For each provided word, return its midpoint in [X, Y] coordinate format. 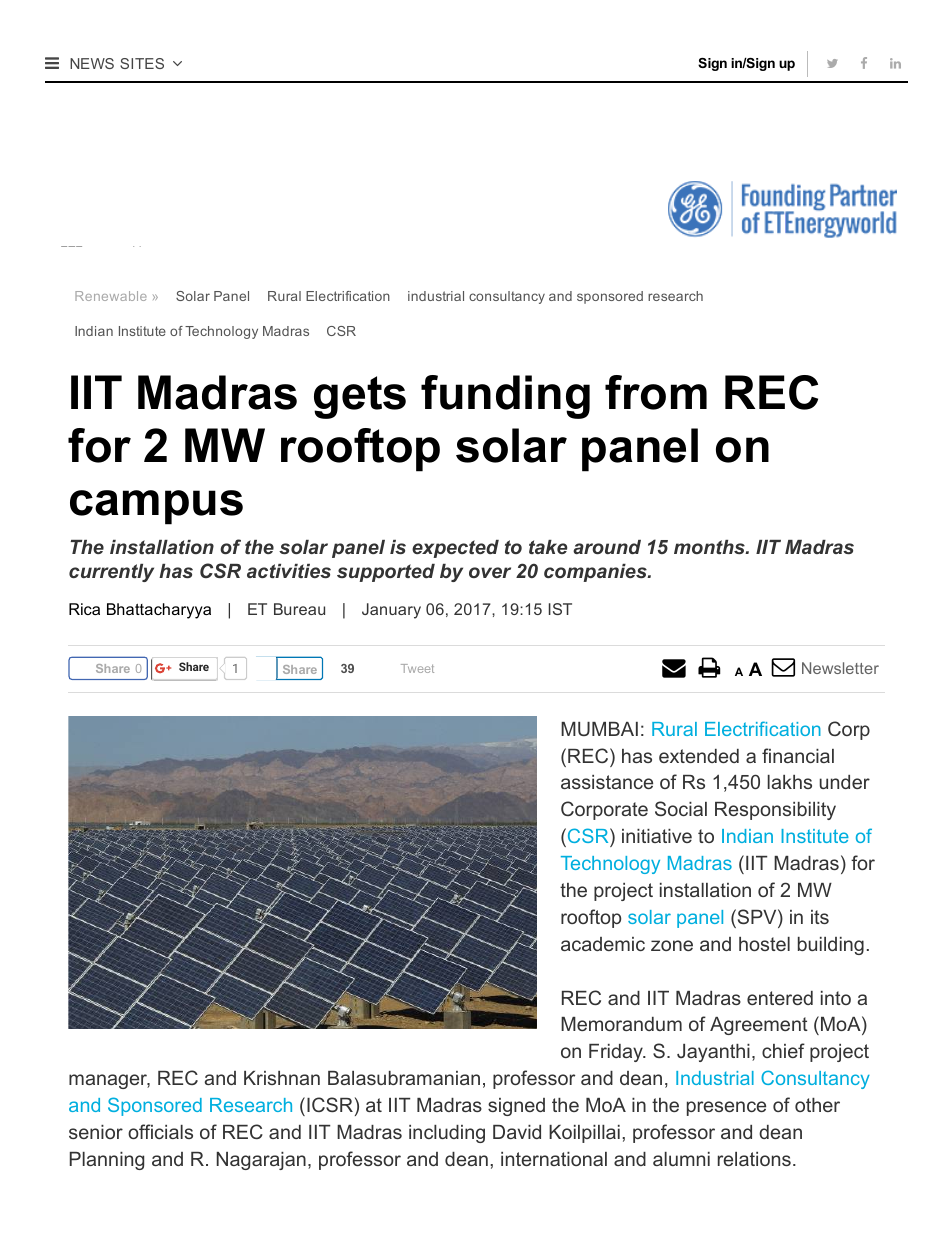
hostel [764, 944]
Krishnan [282, 1078]
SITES [142, 63]
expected [455, 549]
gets [360, 397]
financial [798, 755]
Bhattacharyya [159, 611]
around [607, 547]
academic [603, 944]
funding [505, 397]
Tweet [417, 668]
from [656, 392]
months [710, 547]
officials [160, 1131]
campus [156, 507]
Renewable [111, 296]
